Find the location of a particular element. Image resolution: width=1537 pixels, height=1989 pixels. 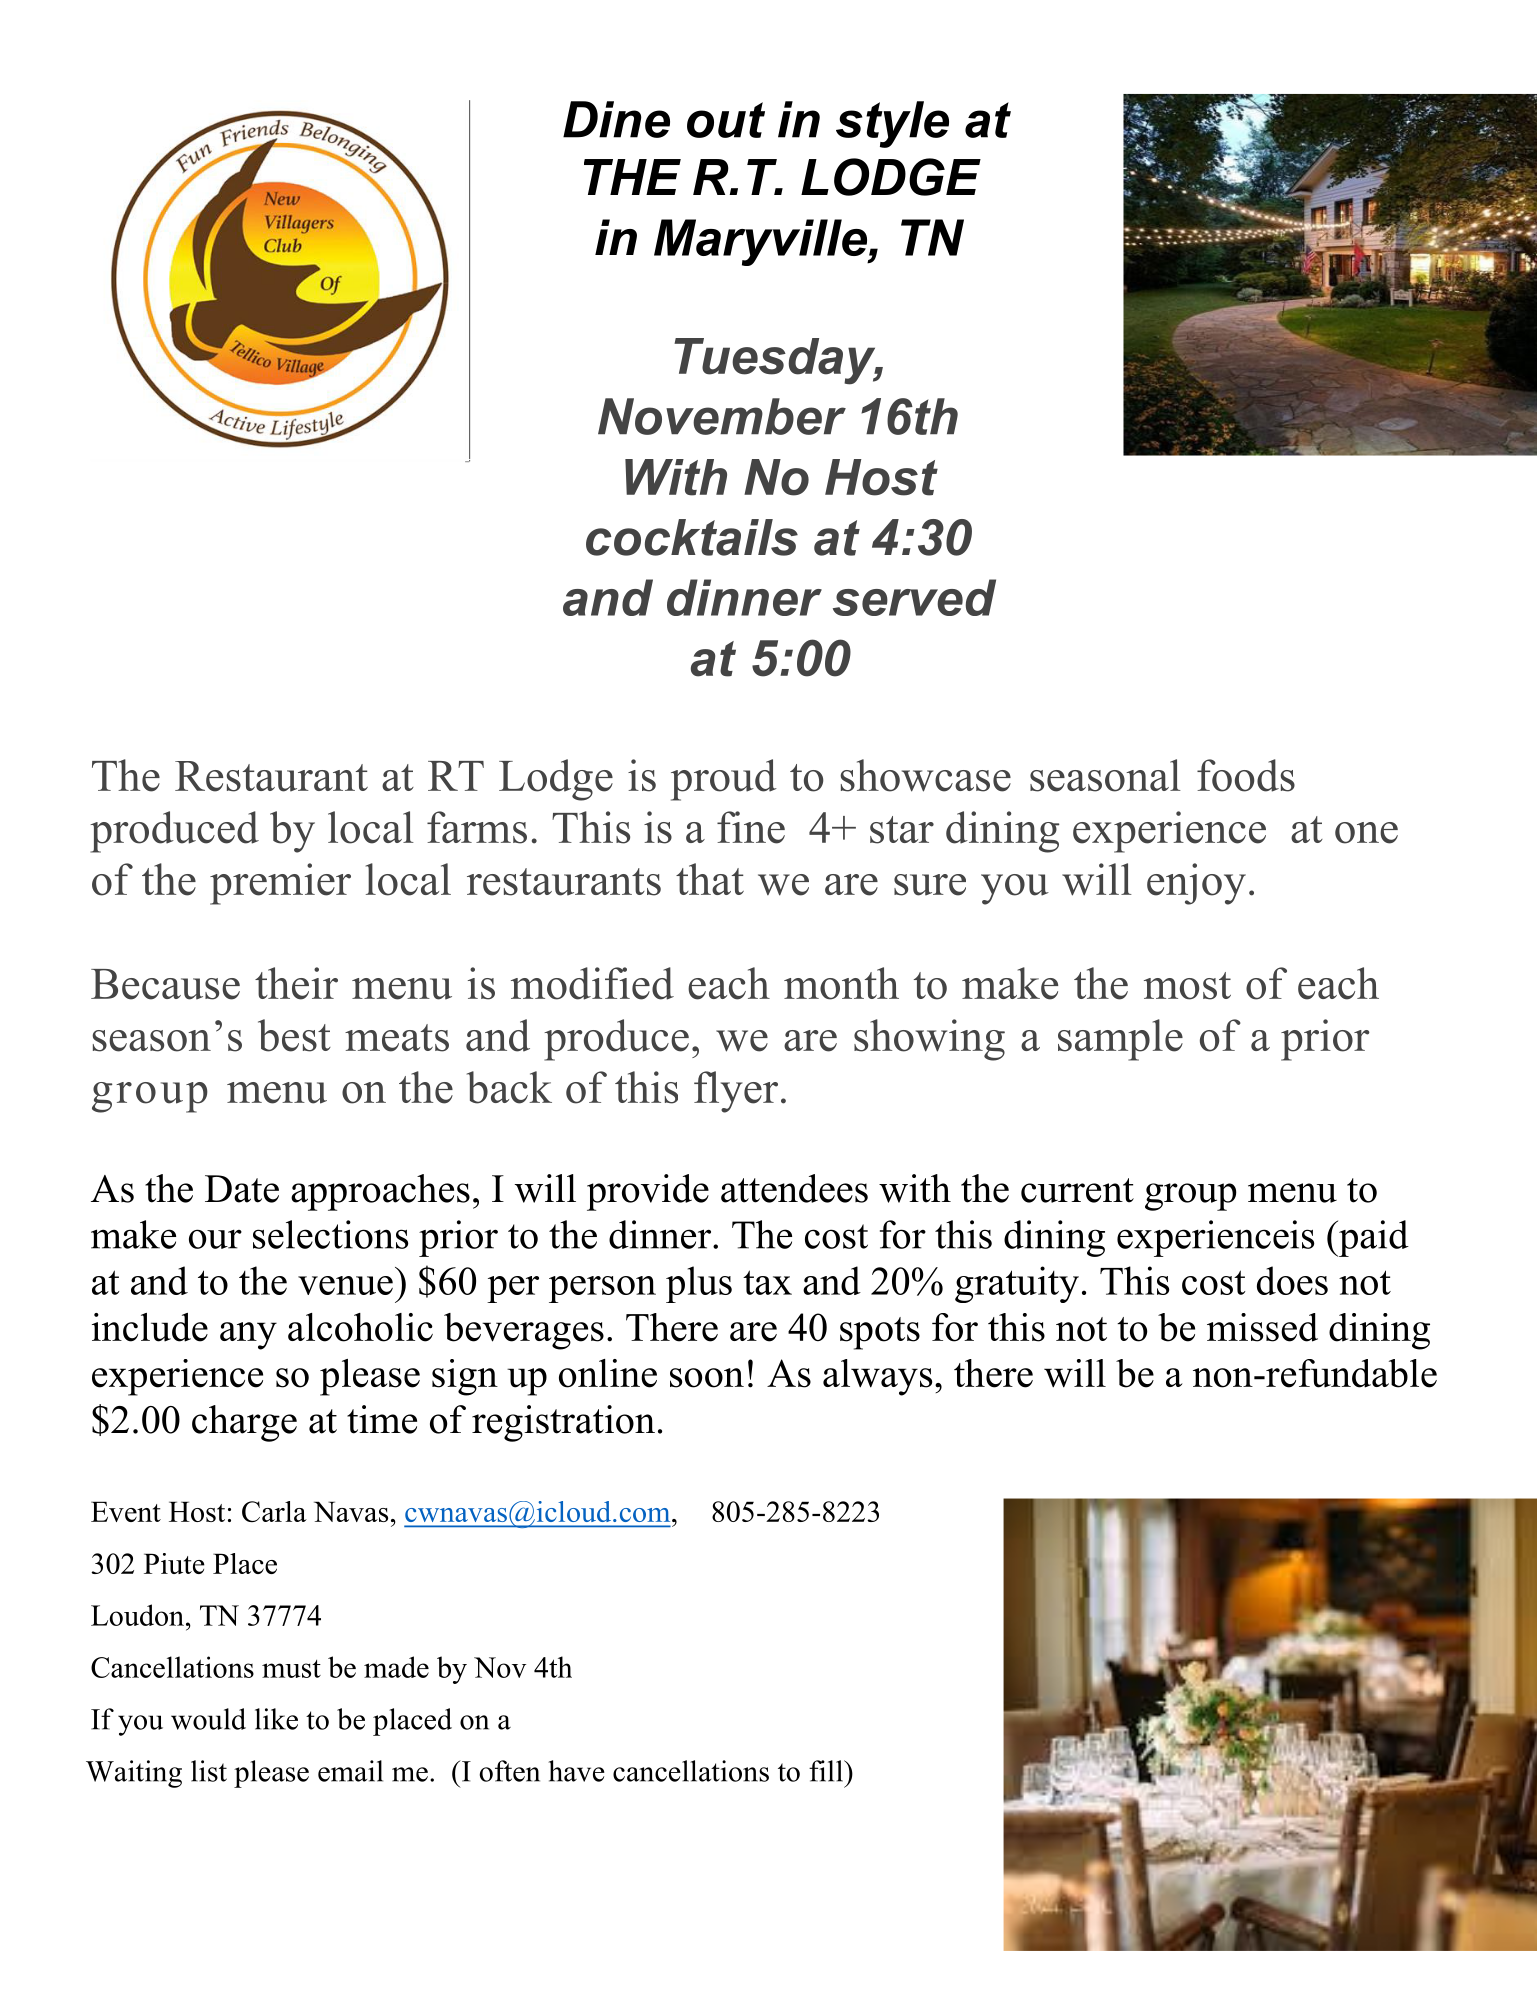

month is located at coordinates (841, 983).
